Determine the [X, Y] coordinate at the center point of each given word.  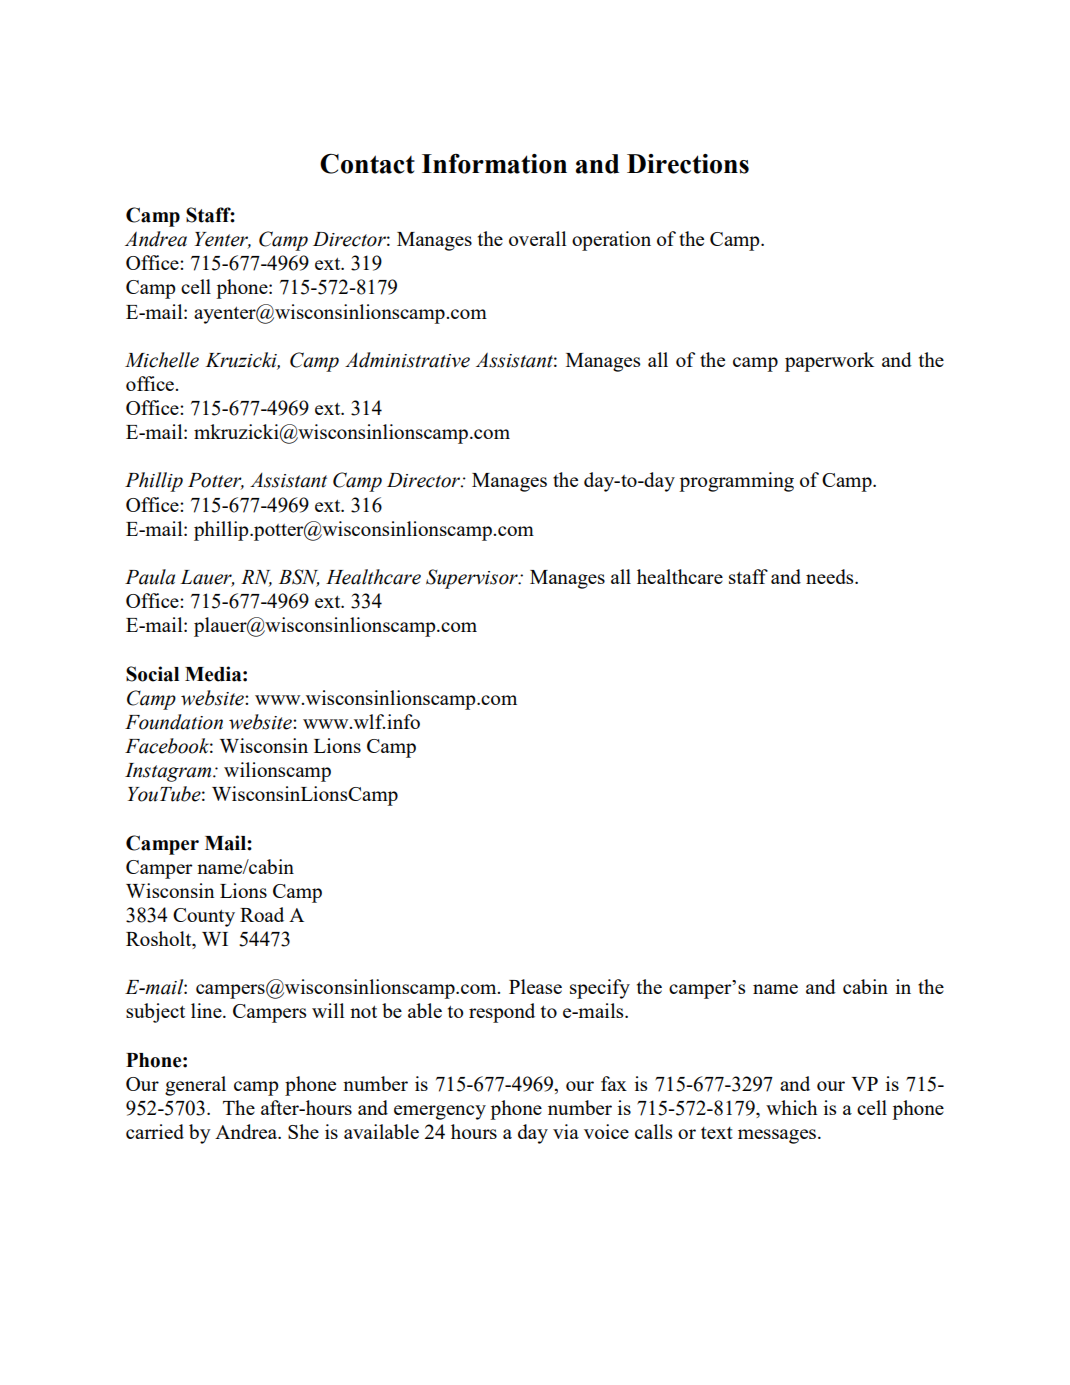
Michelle [162, 360]
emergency [440, 1112]
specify [600, 989]
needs [831, 576]
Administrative [407, 360]
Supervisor [473, 579]
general [195, 1086]
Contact [367, 164]
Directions [688, 164]
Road [262, 914]
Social [152, 674]
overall [538, 238]
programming [736, 482]
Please [535, 986]
